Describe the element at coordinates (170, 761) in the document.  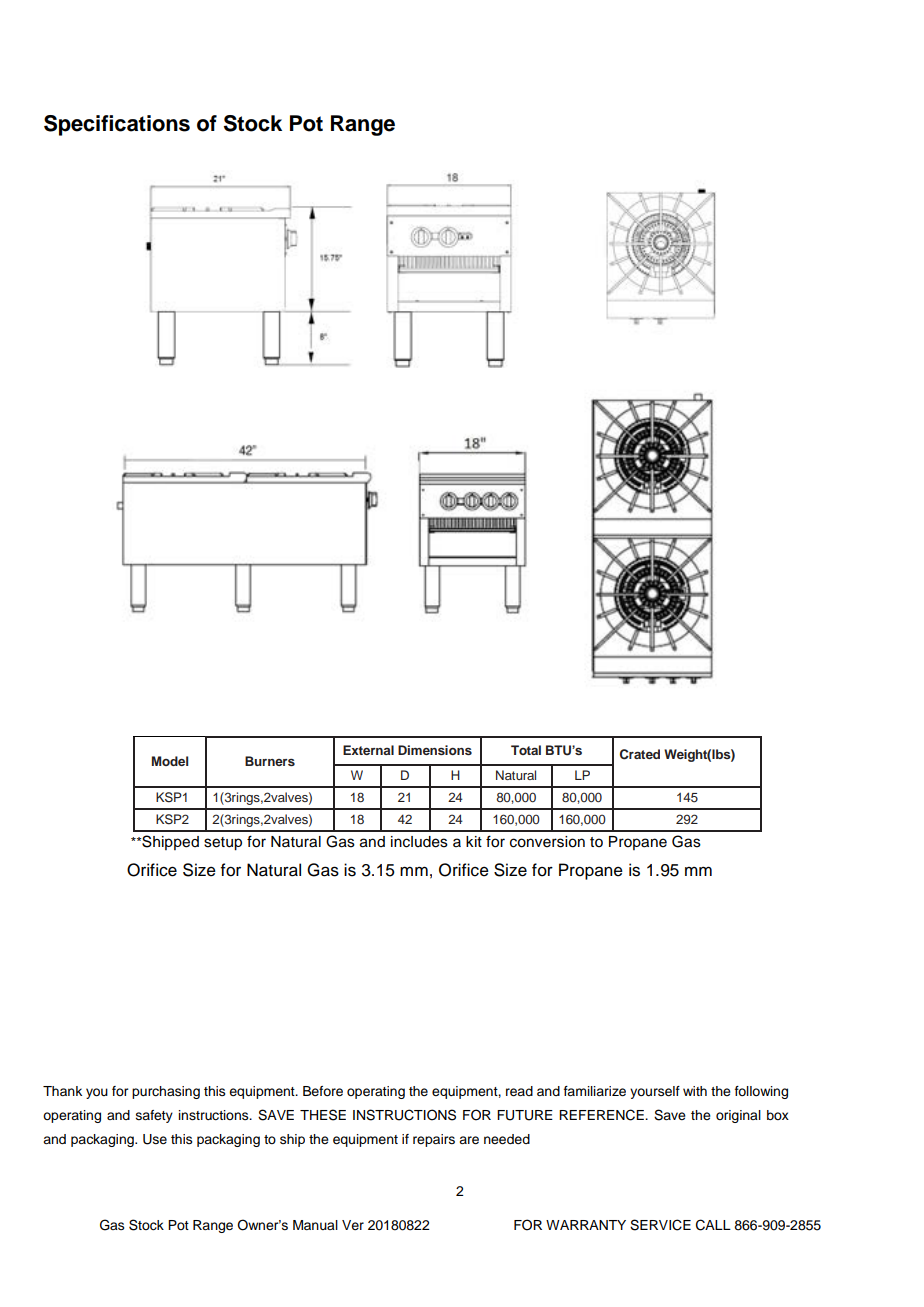
I see `Model` at that location.
